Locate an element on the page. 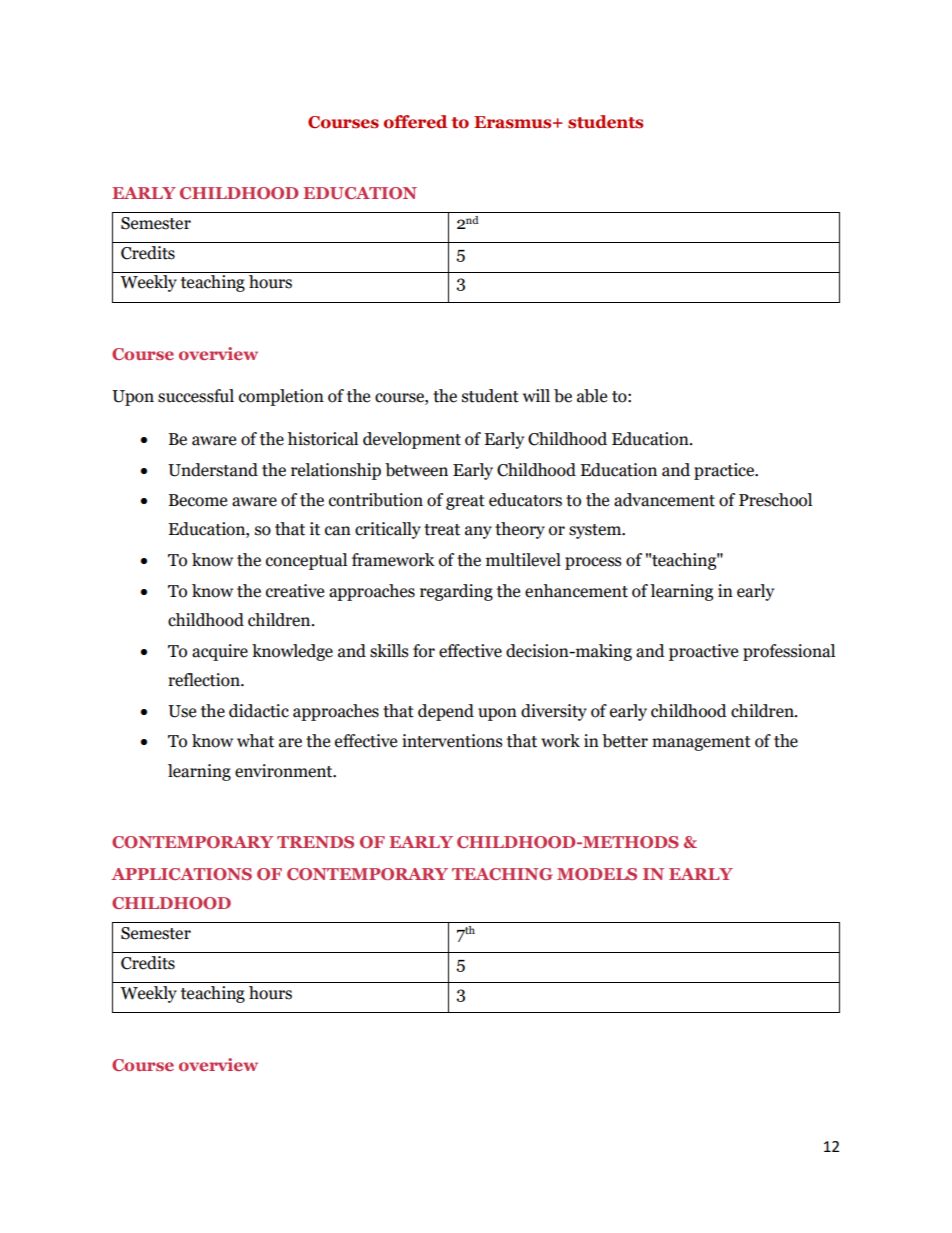  management is located at coordinates (701, 743).
